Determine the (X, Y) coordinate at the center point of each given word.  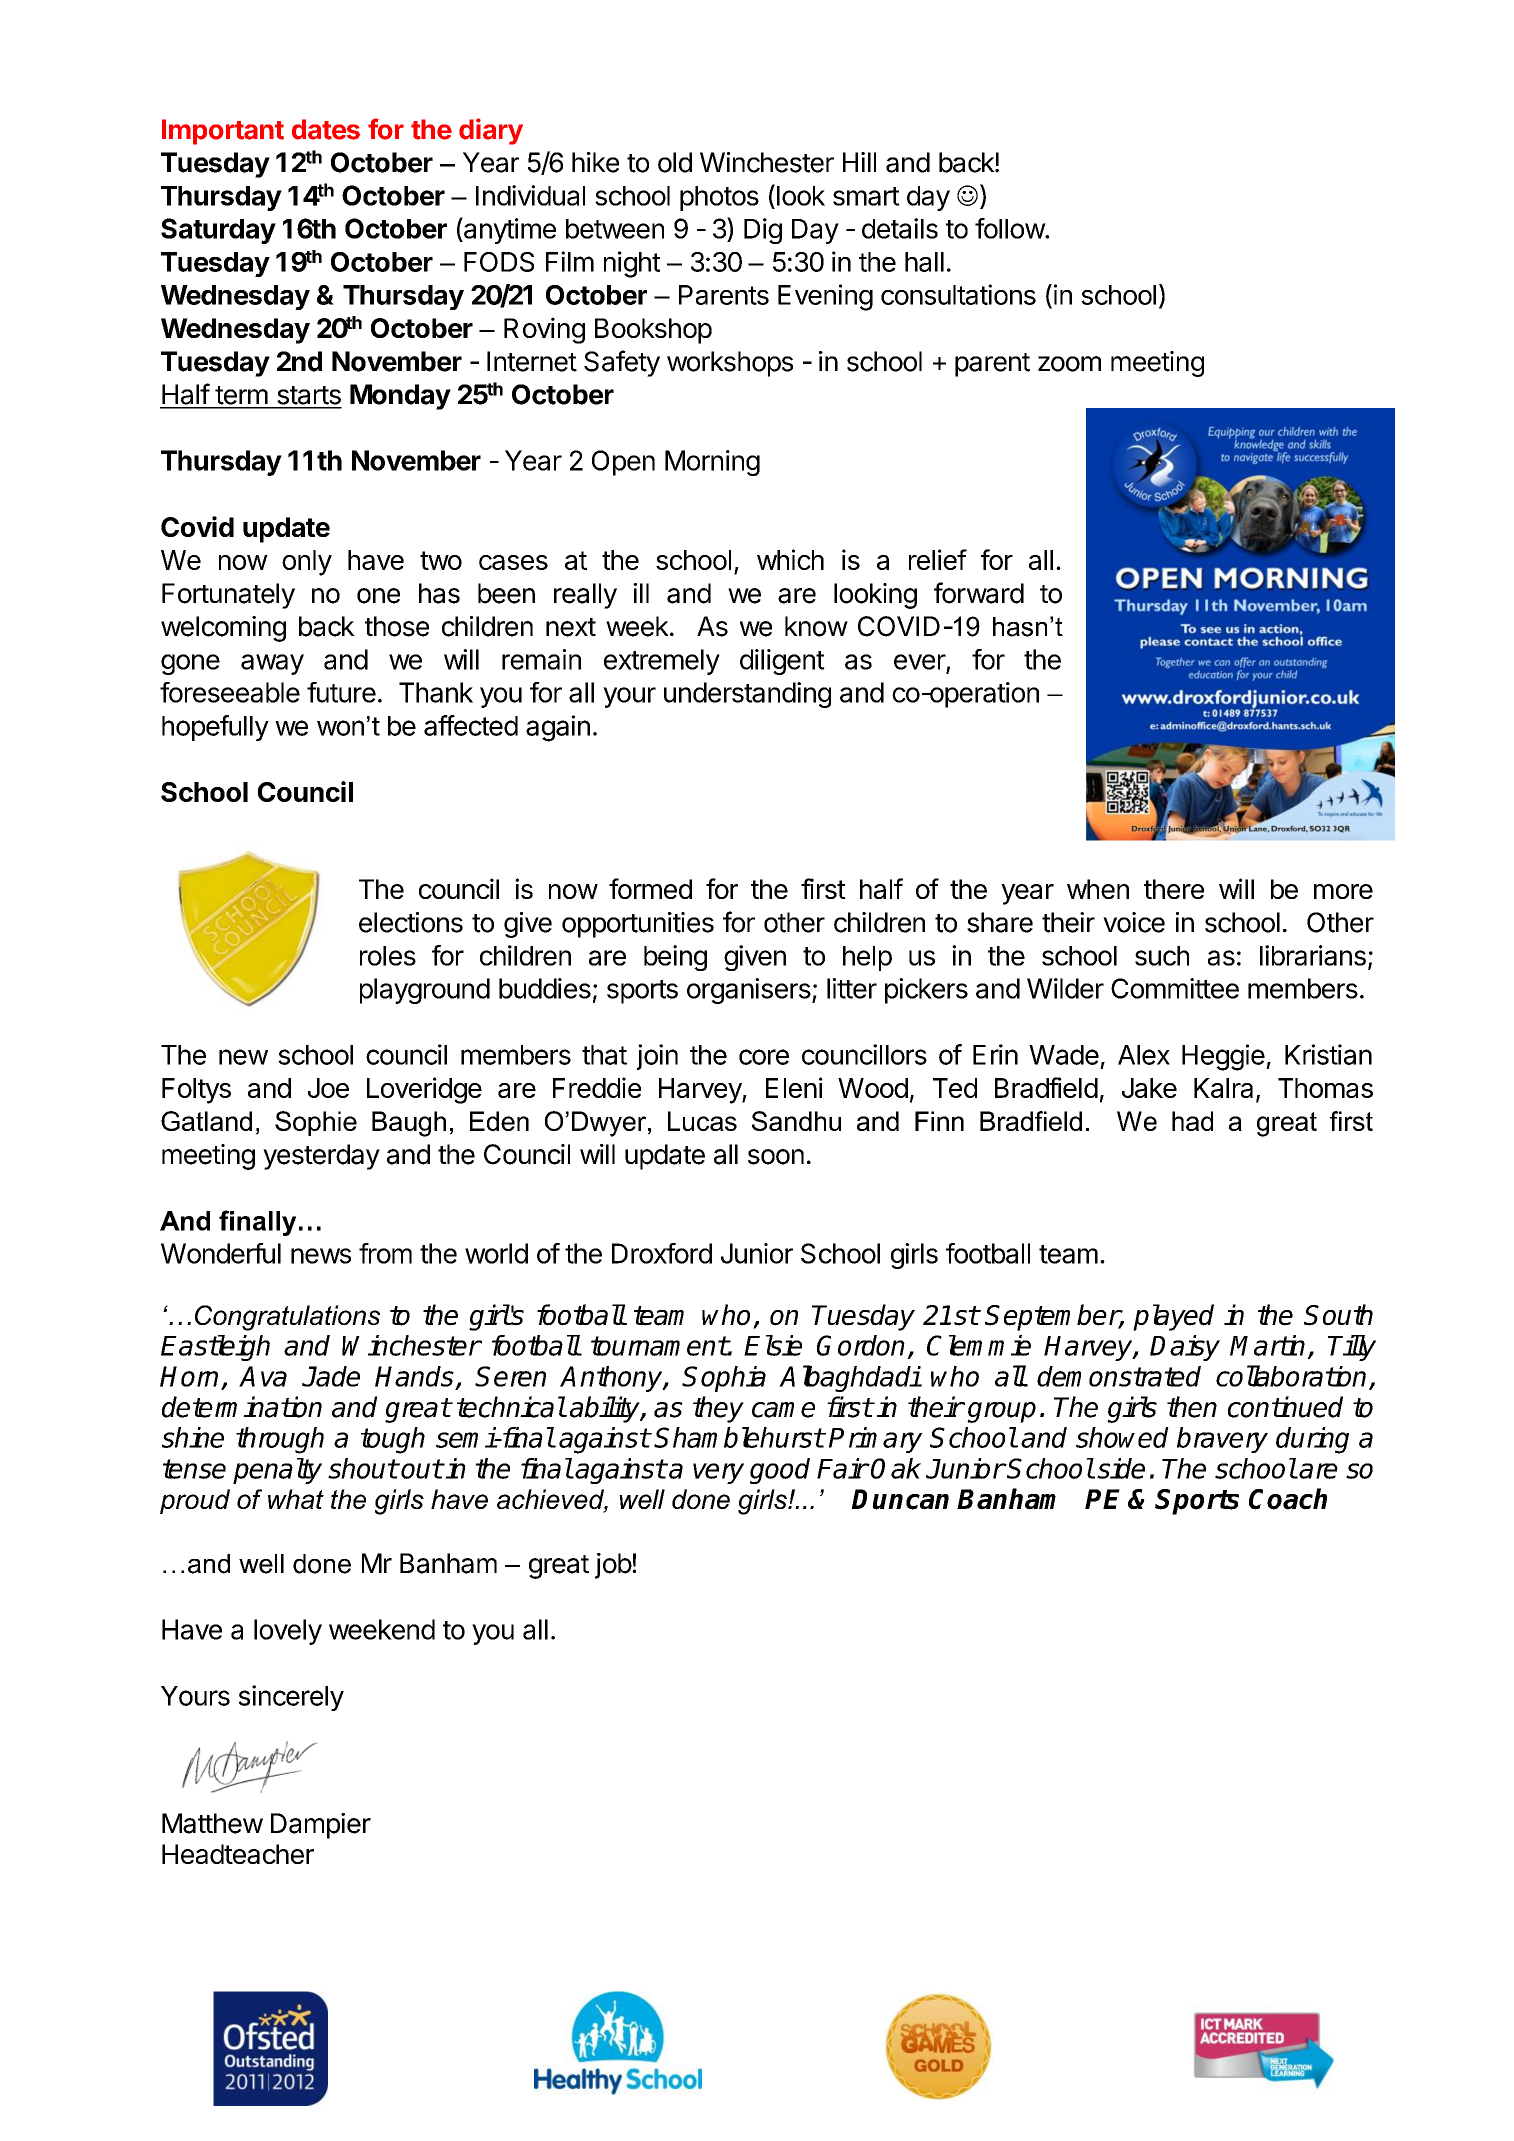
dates (326, 129)
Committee (1175, 988)
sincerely (291, 1698)
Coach (1288, 1499)
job (614, 1566)
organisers (749, 991)
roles (388, 956)
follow (1010, 228)
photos (719, 198)
